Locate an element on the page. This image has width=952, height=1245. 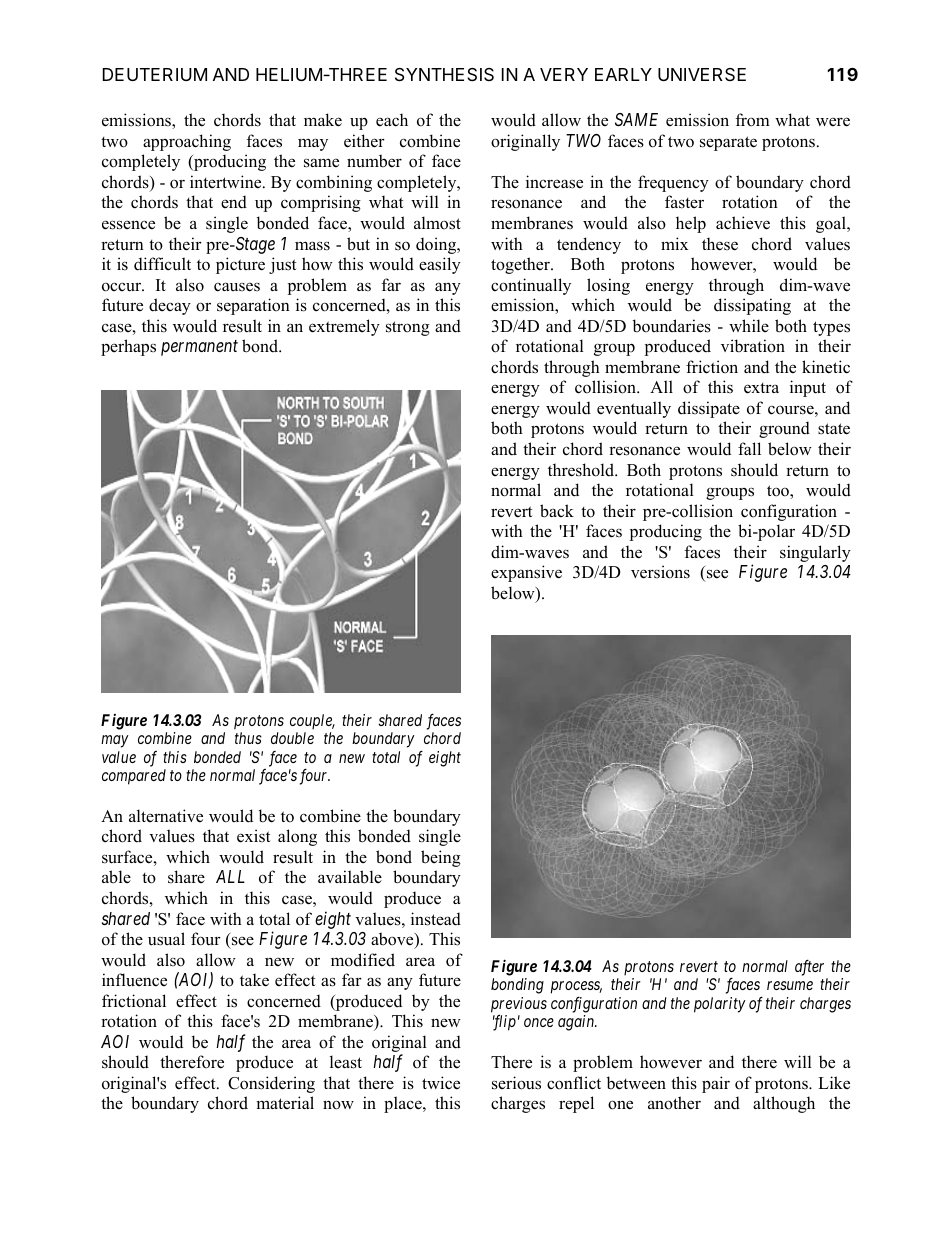
being is located at coordinates (441, 858).
